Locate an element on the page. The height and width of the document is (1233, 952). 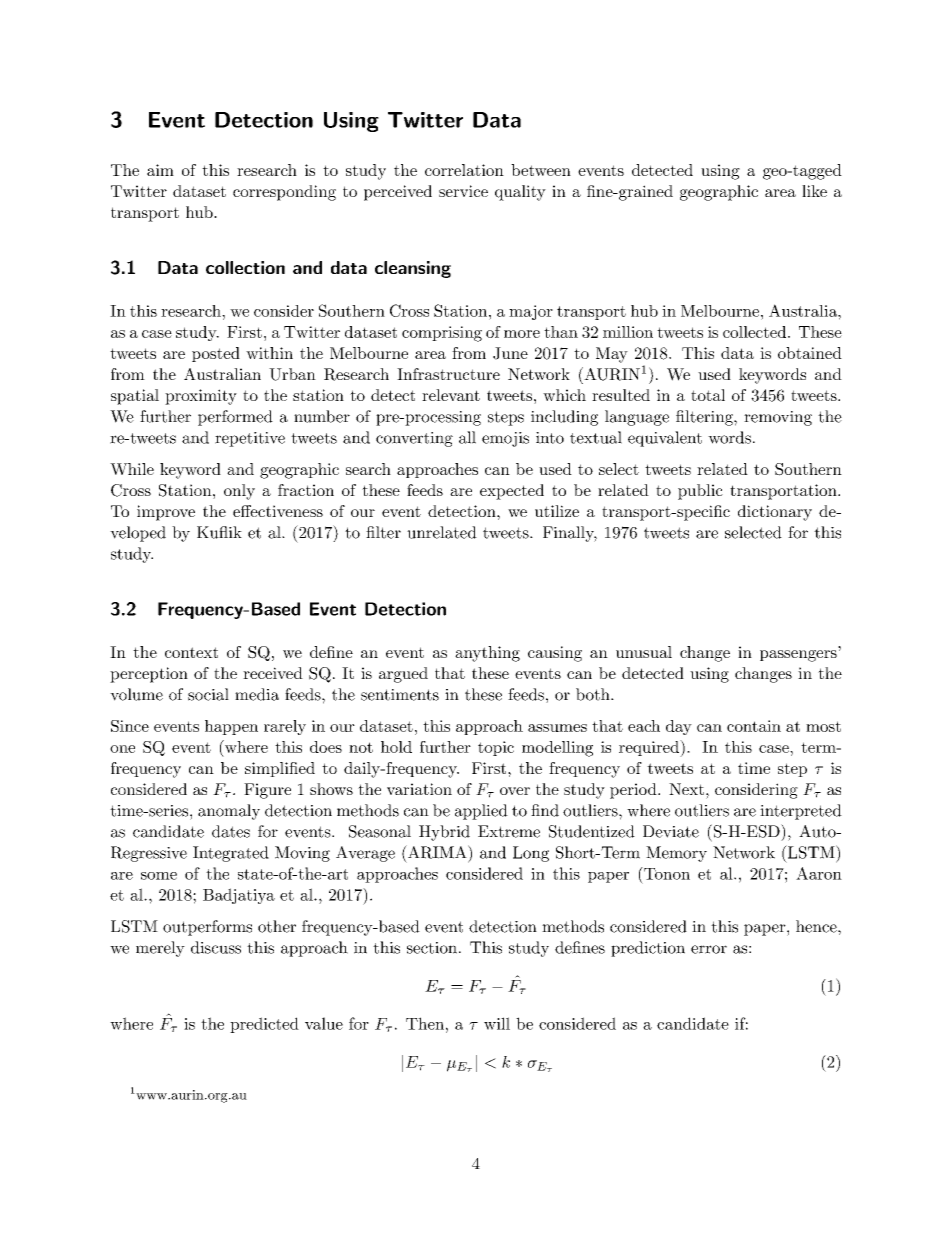
predicted is located at coordinates (264, 1025).
